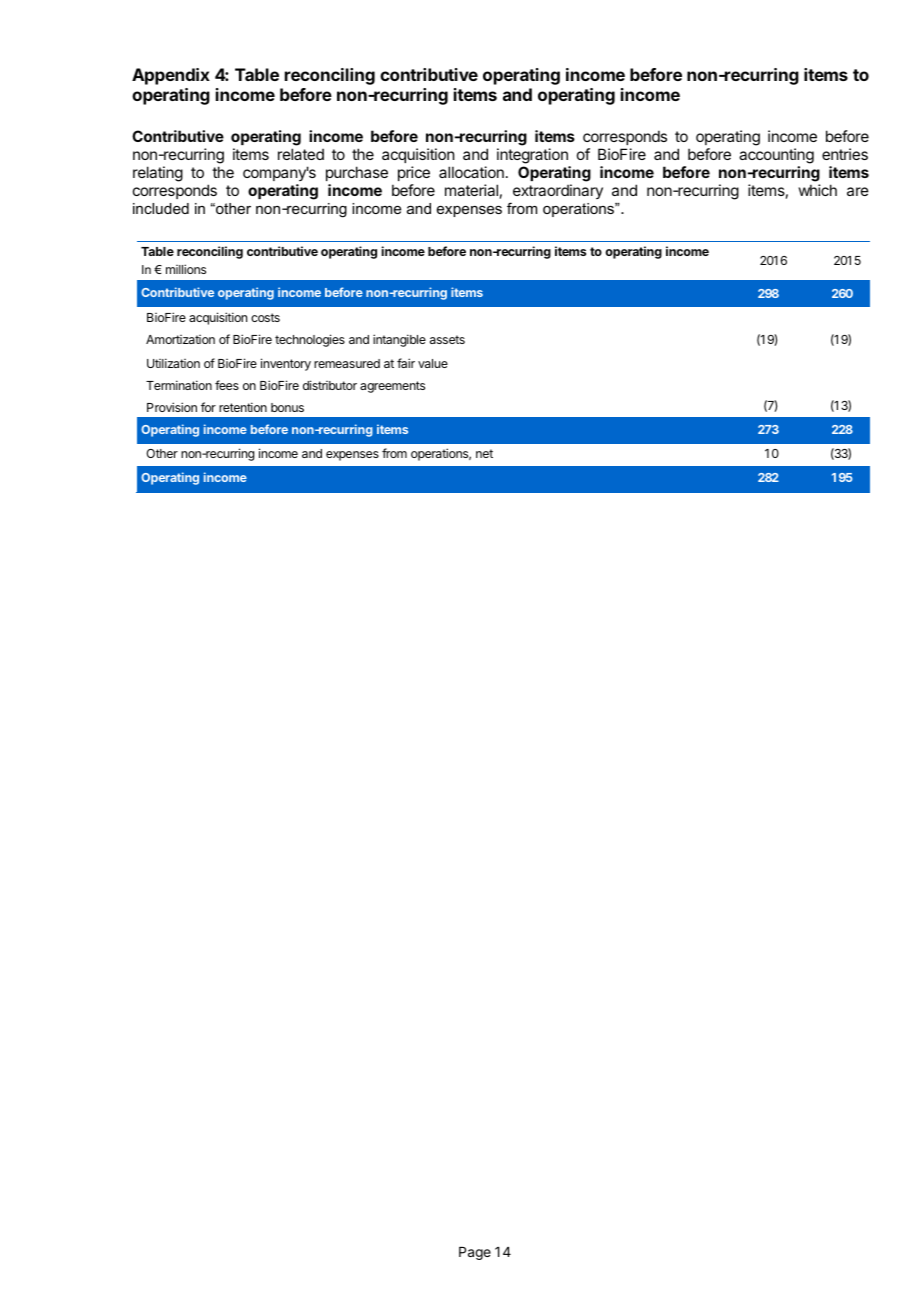 The width and height of the screenshot is (924, 1308). I want to click on related, so click(301, 154).
